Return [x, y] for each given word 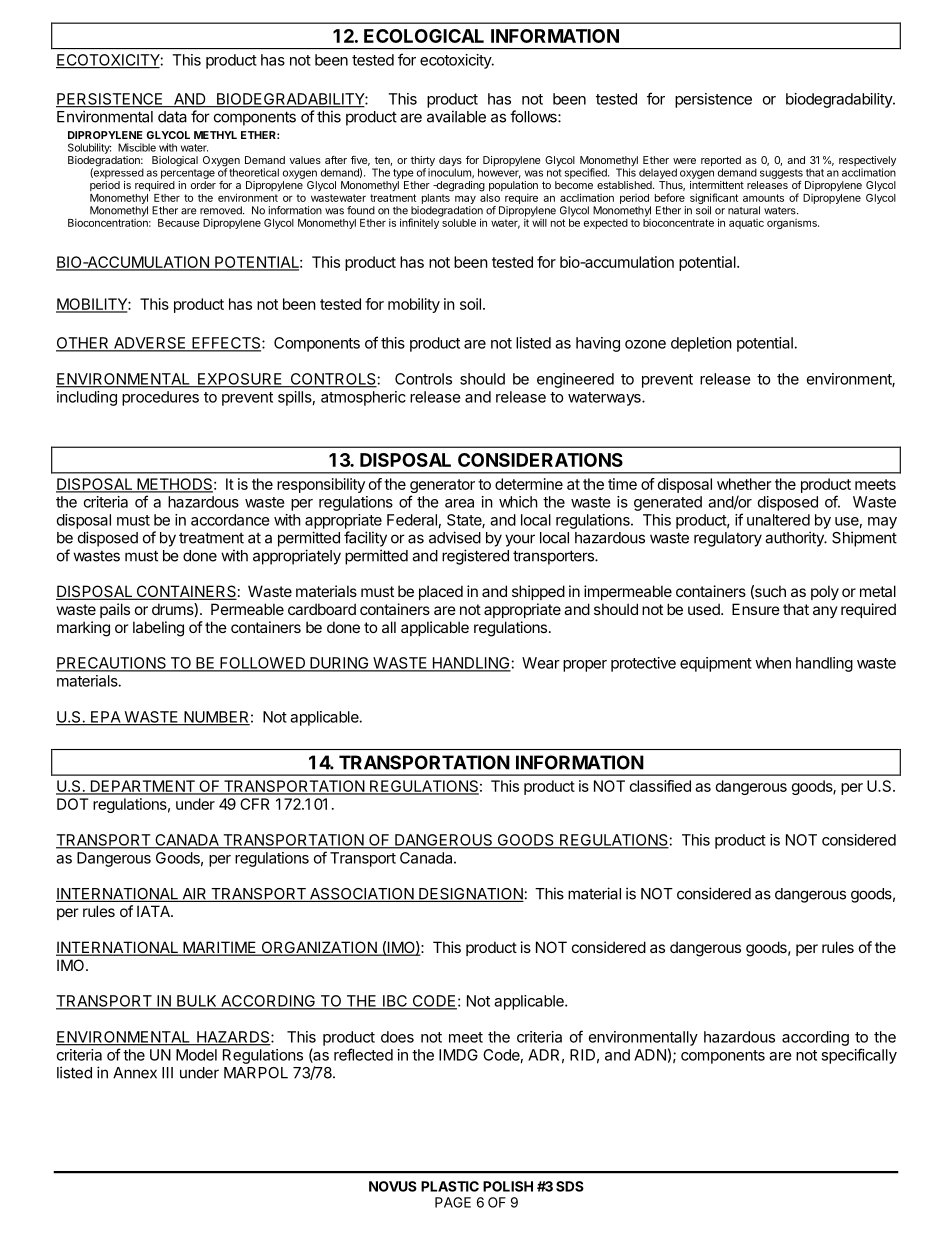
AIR [194, 895]
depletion [701, 344]
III [167, 1073]
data [172, 117]
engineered [575, 380]
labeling [158, 629]
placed [441, 592]
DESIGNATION [470, 895]
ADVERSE [150, 344]
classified [660, 786]
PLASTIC [450, 1186]
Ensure [756, 609]
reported [721, 162]
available [456, 116]
